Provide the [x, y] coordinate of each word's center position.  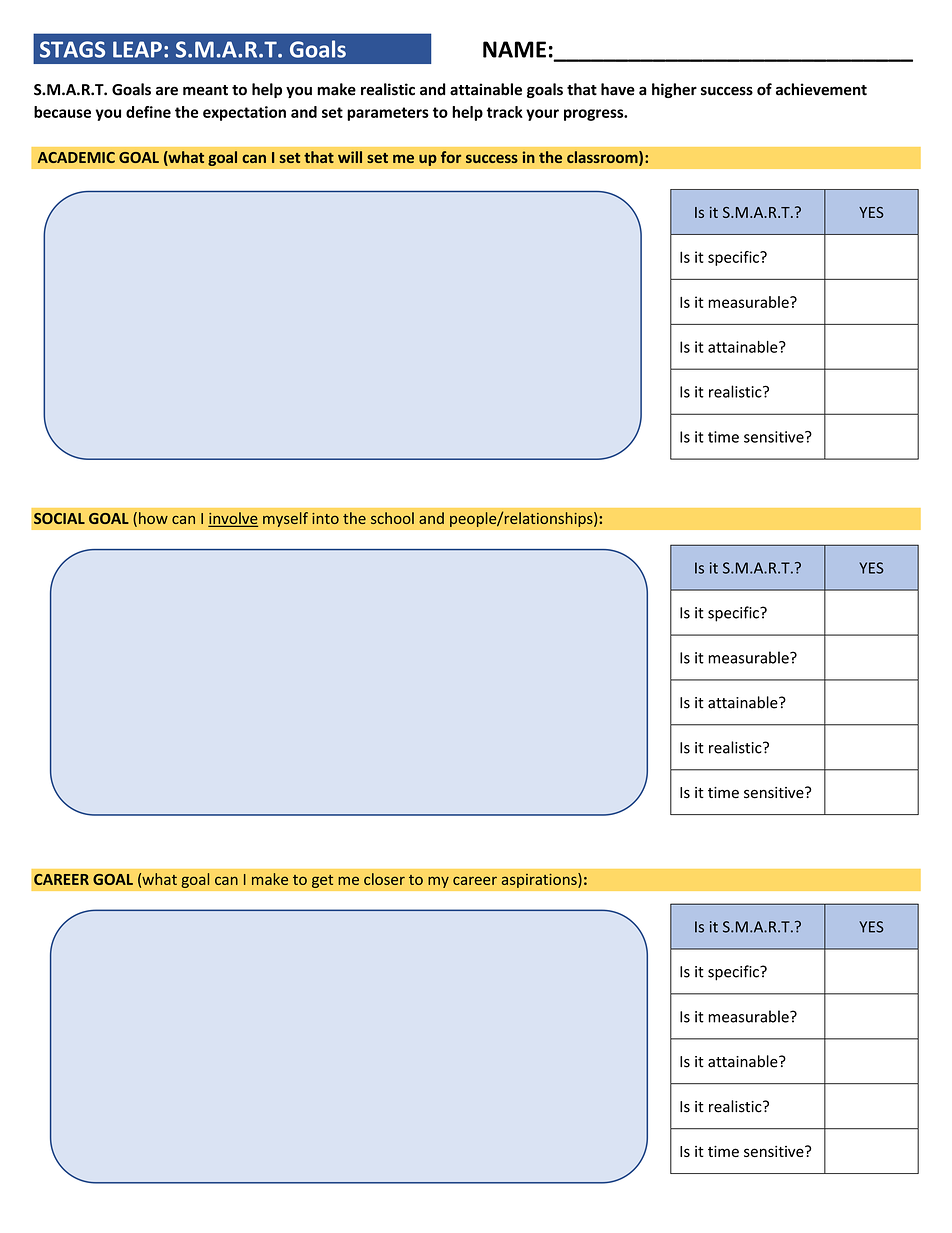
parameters [388, 114]
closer [384, 879]
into [325, 518]
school [392, 518]
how [153, 518]
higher [674, 90]
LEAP [137, 49]
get [322, 881]
